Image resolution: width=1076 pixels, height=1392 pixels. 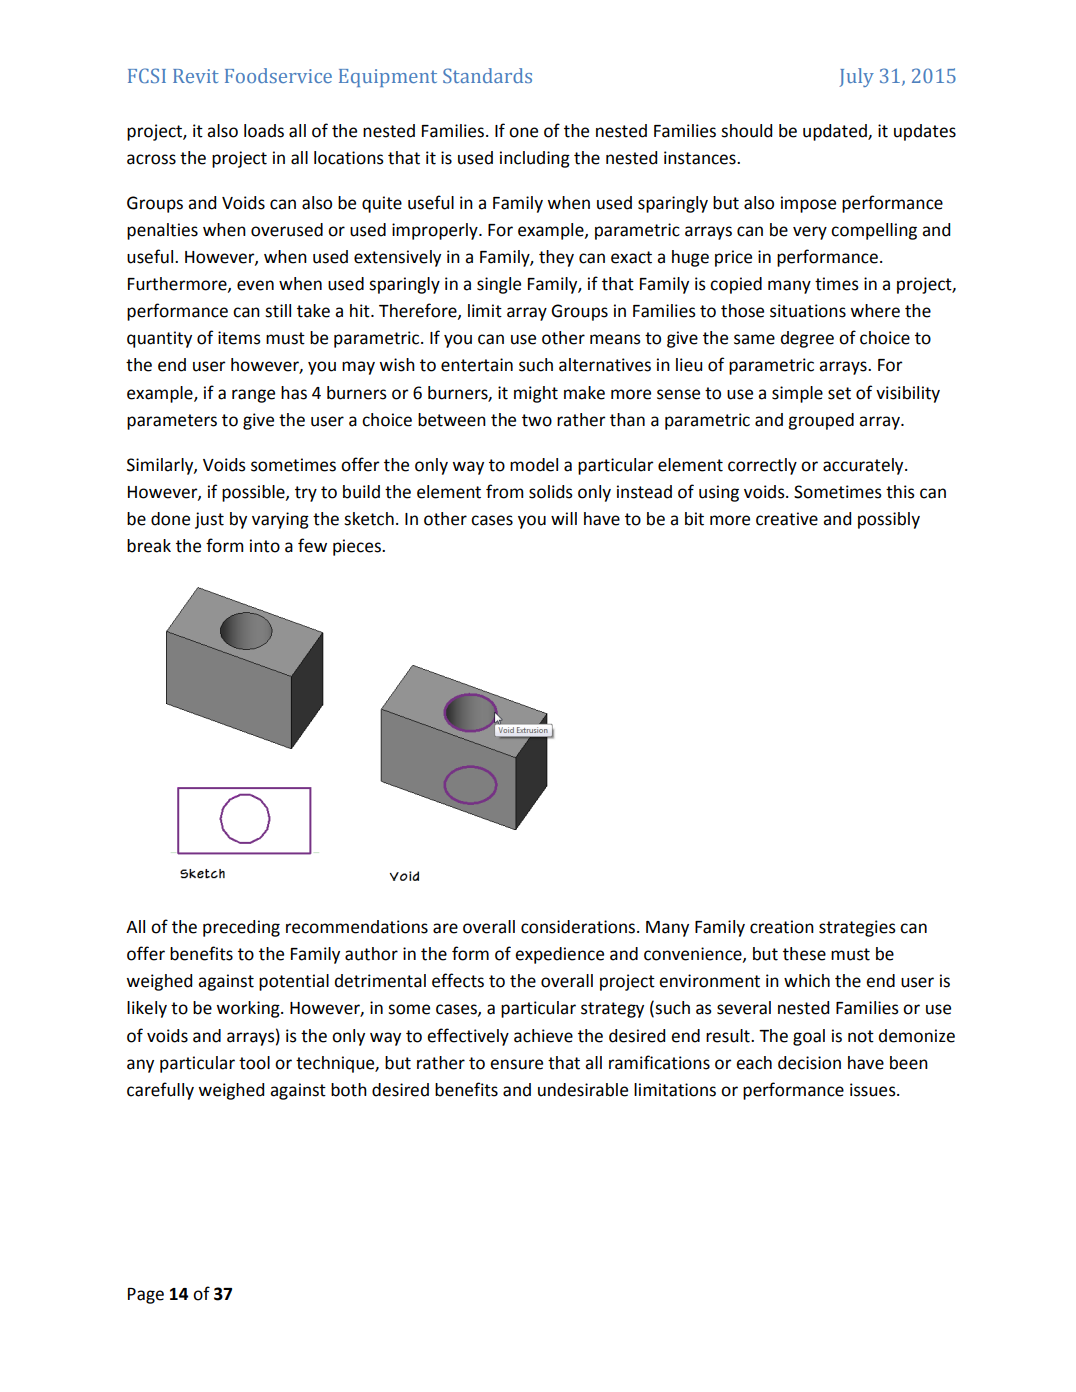 I want to click on solids, so click(x=551, y=492).
